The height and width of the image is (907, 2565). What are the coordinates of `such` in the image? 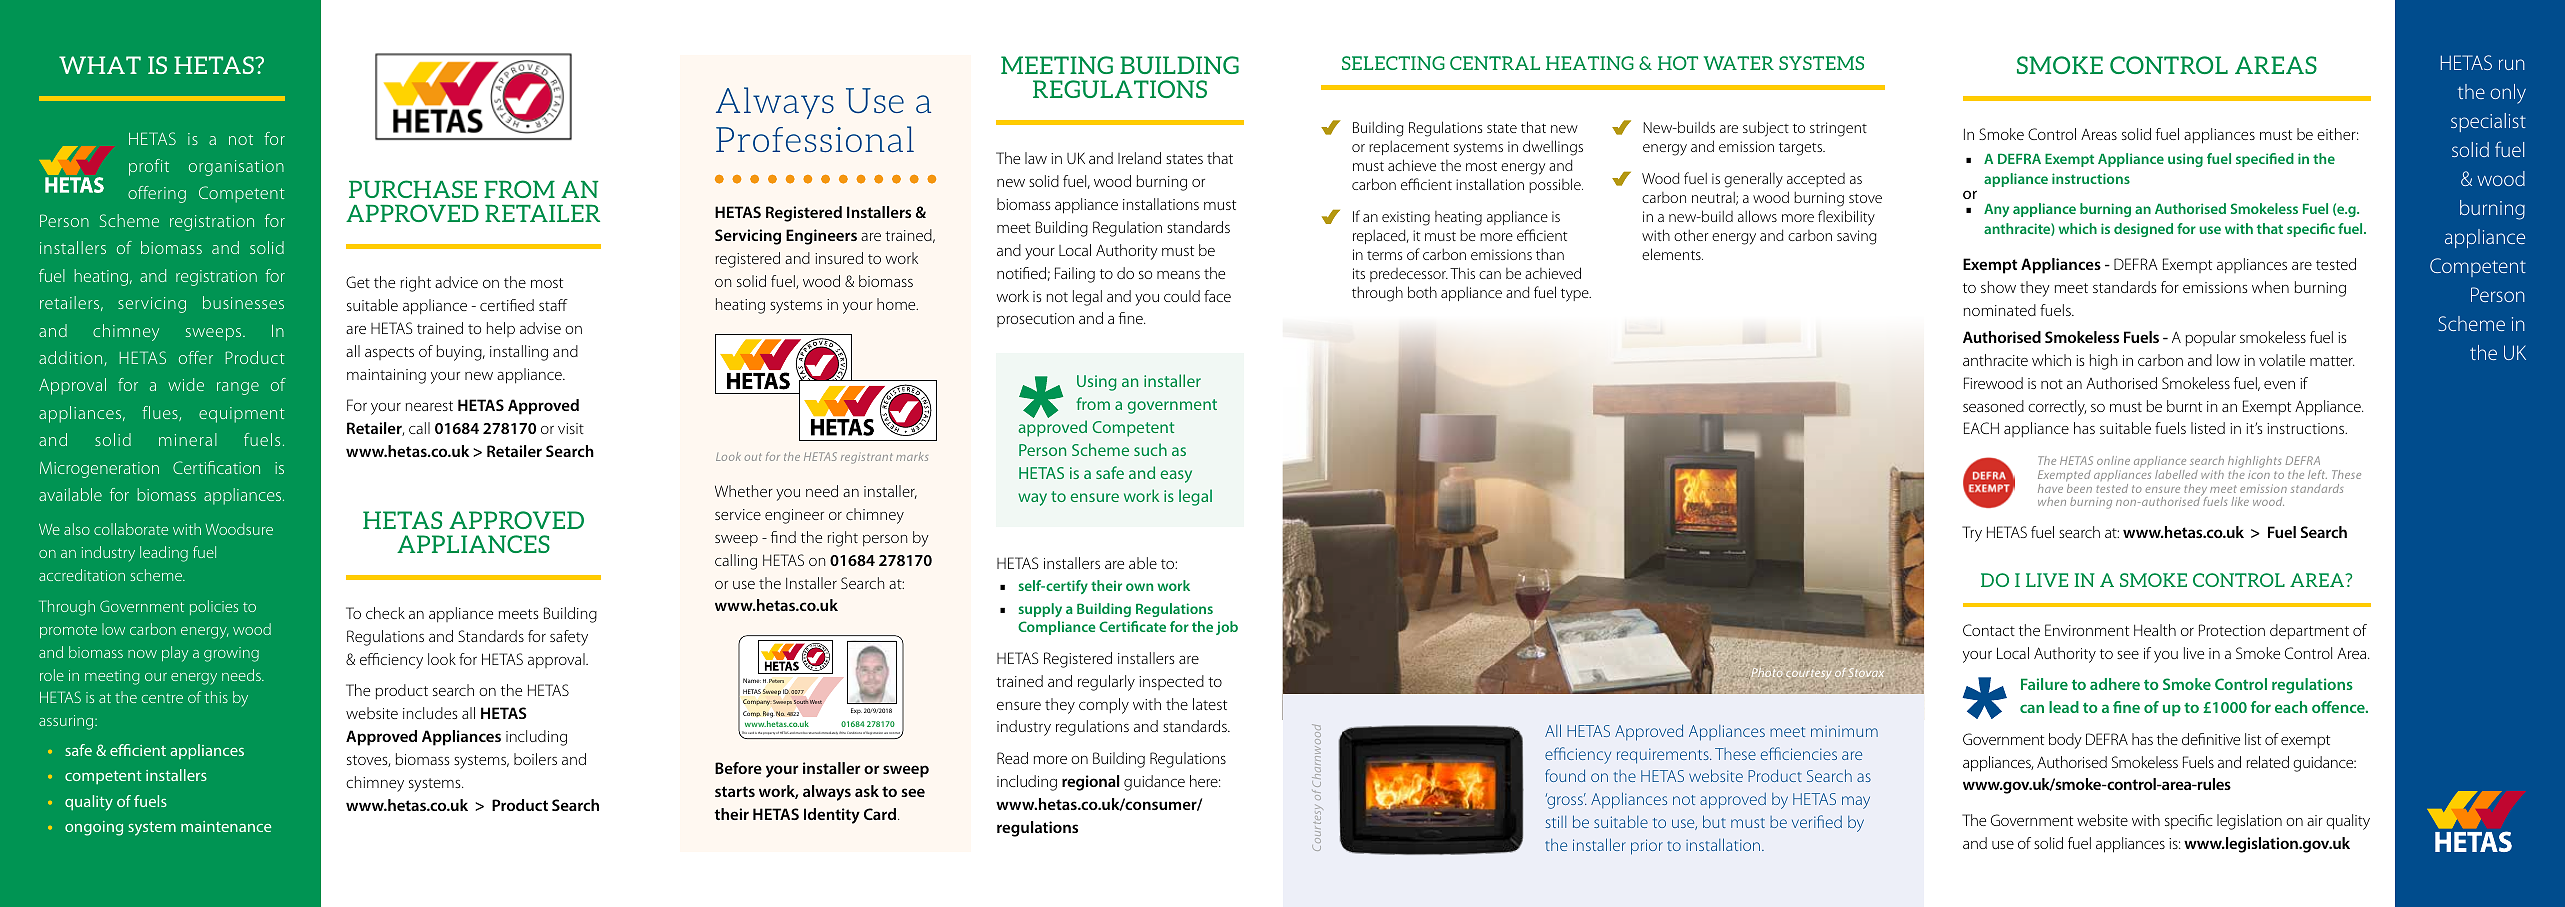 It's located at (1150, 449).
